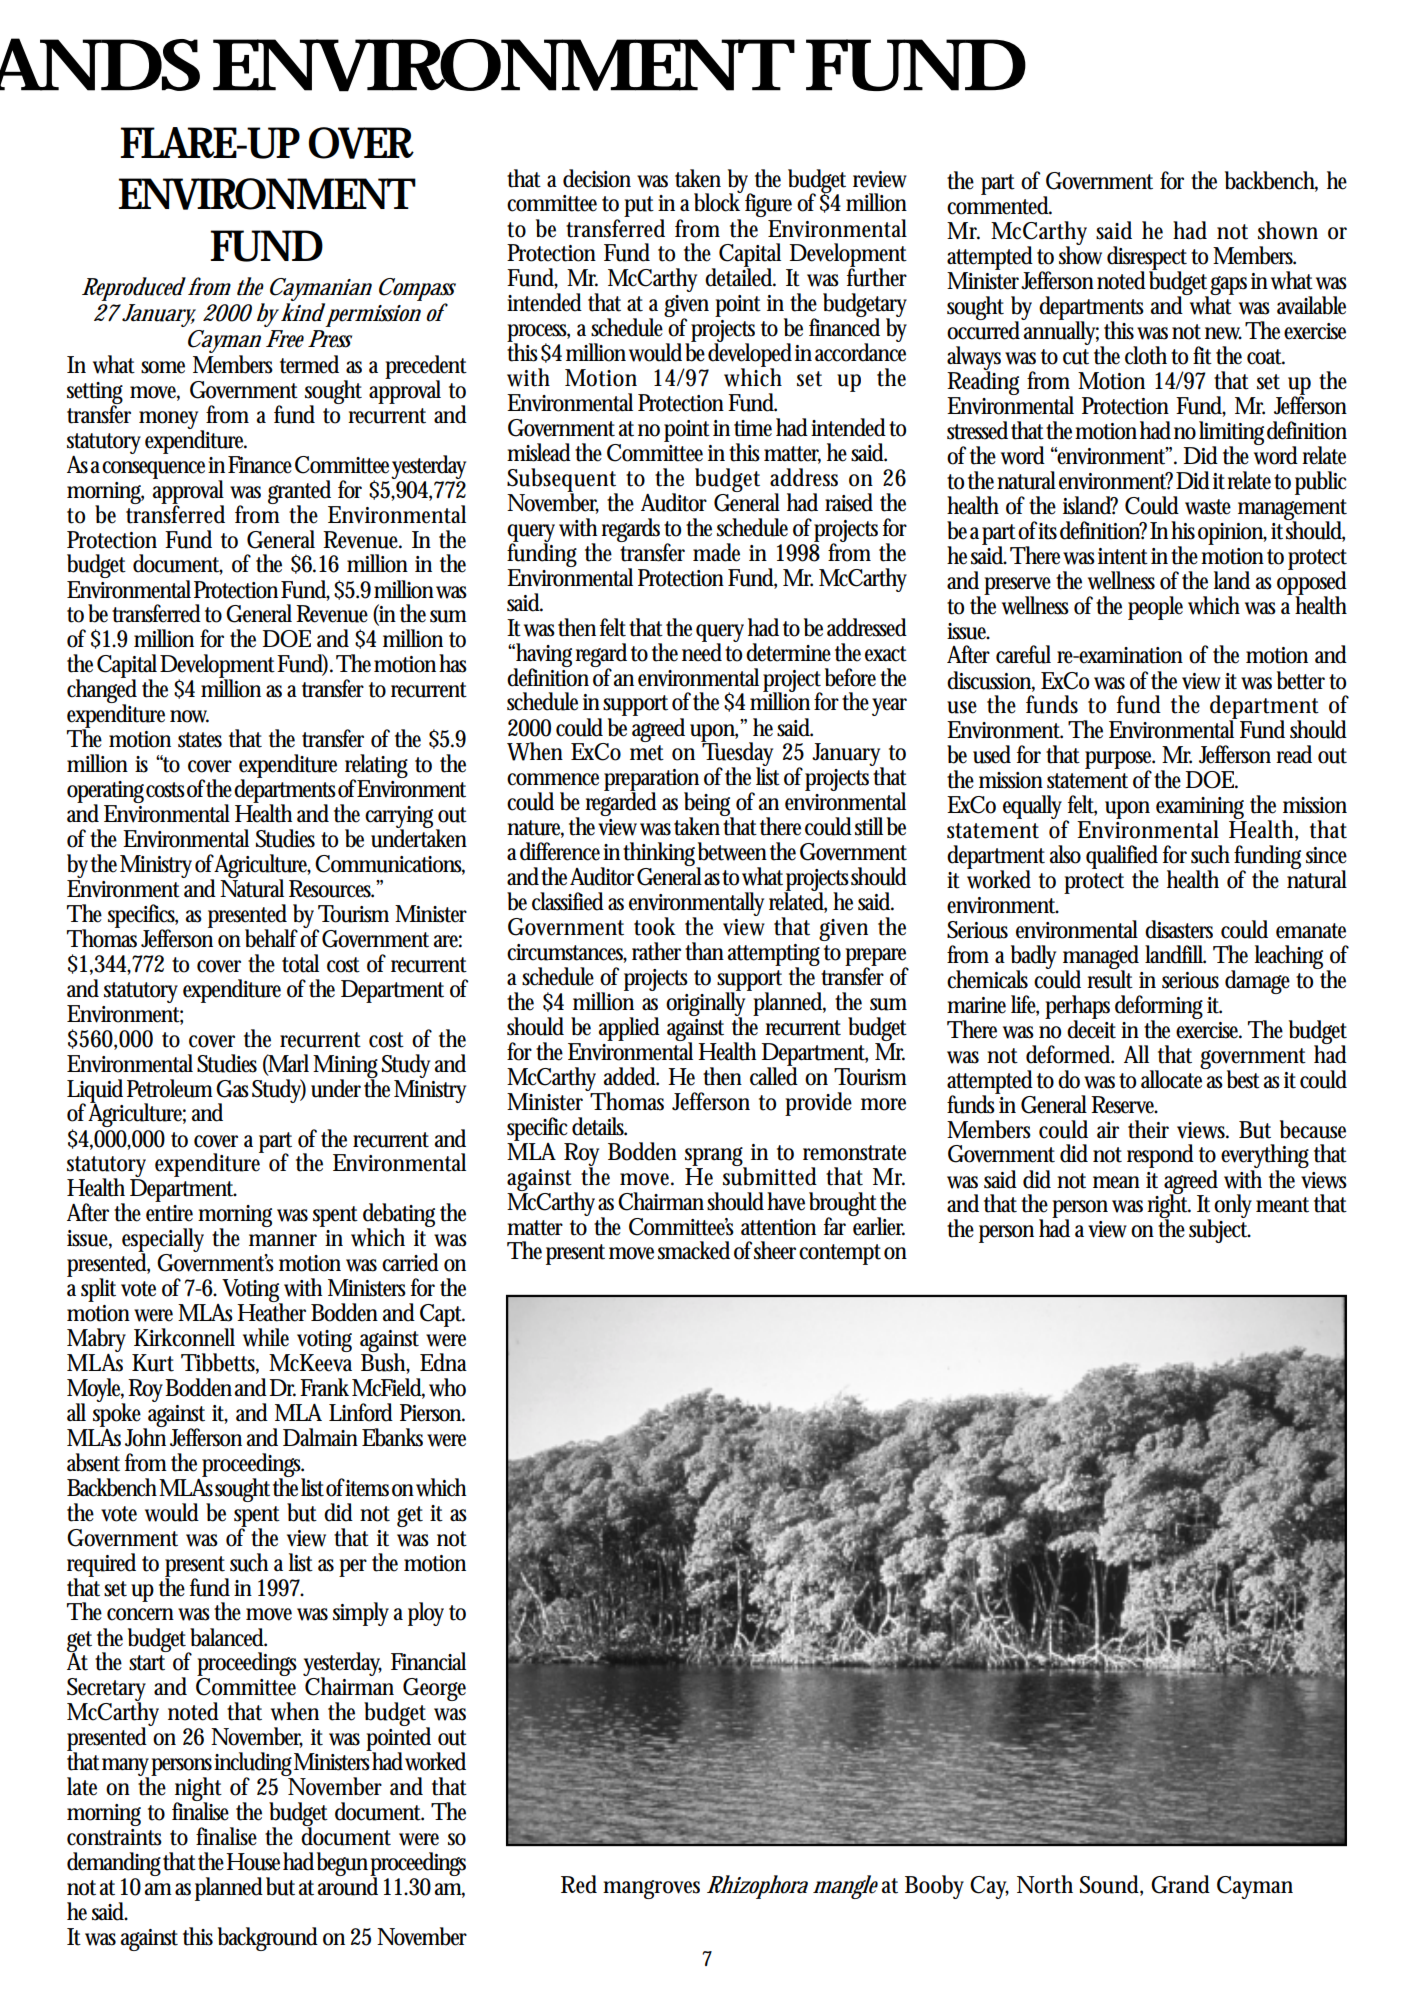 Image resolution: width=1414 pixels, height=2001 pixels. What do you see at coordinates (1220, 1230) in the document?
I see `subject` at bounding box center [1220, 1230].
